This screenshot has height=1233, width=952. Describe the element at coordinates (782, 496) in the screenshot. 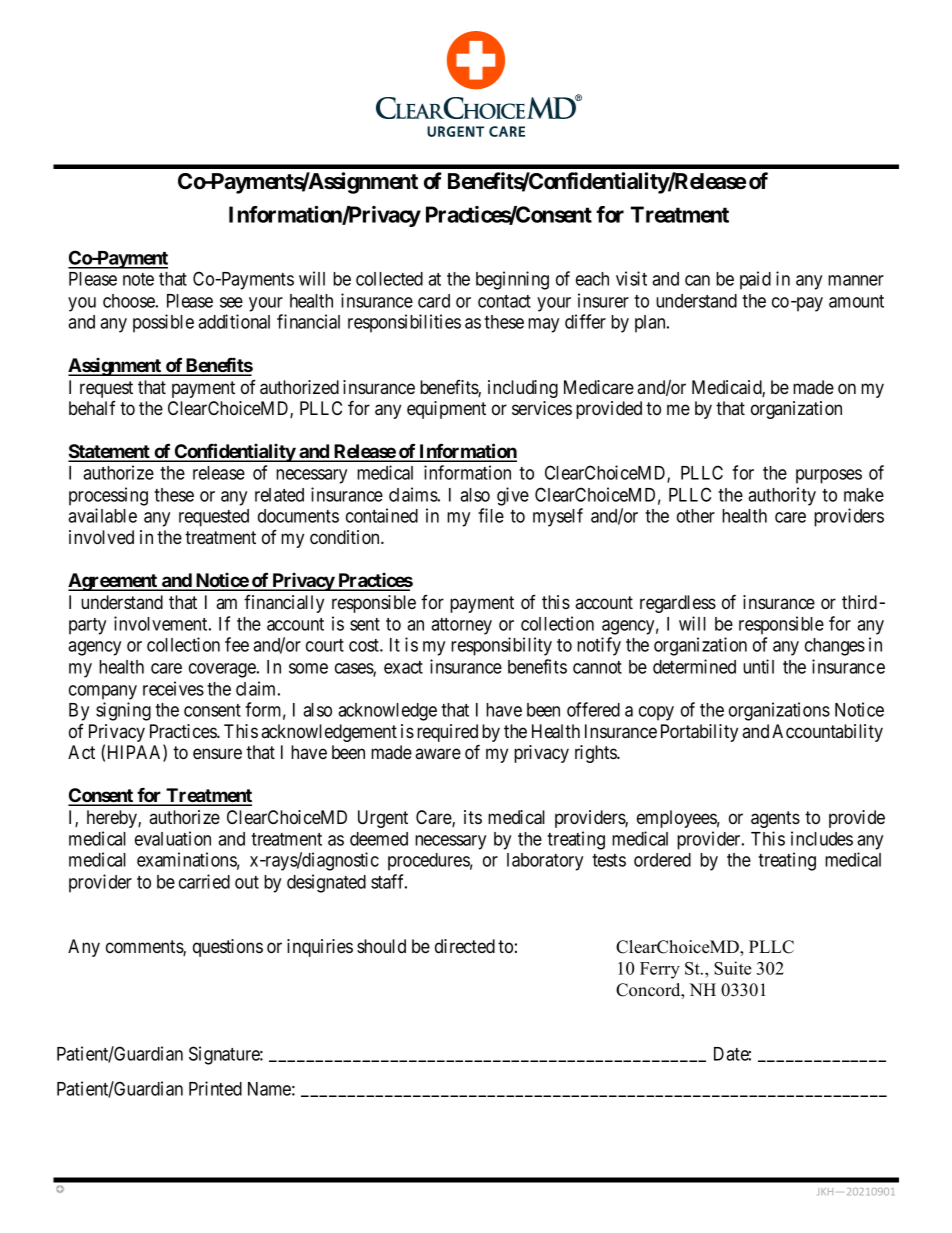

I see `authority` at that location.
